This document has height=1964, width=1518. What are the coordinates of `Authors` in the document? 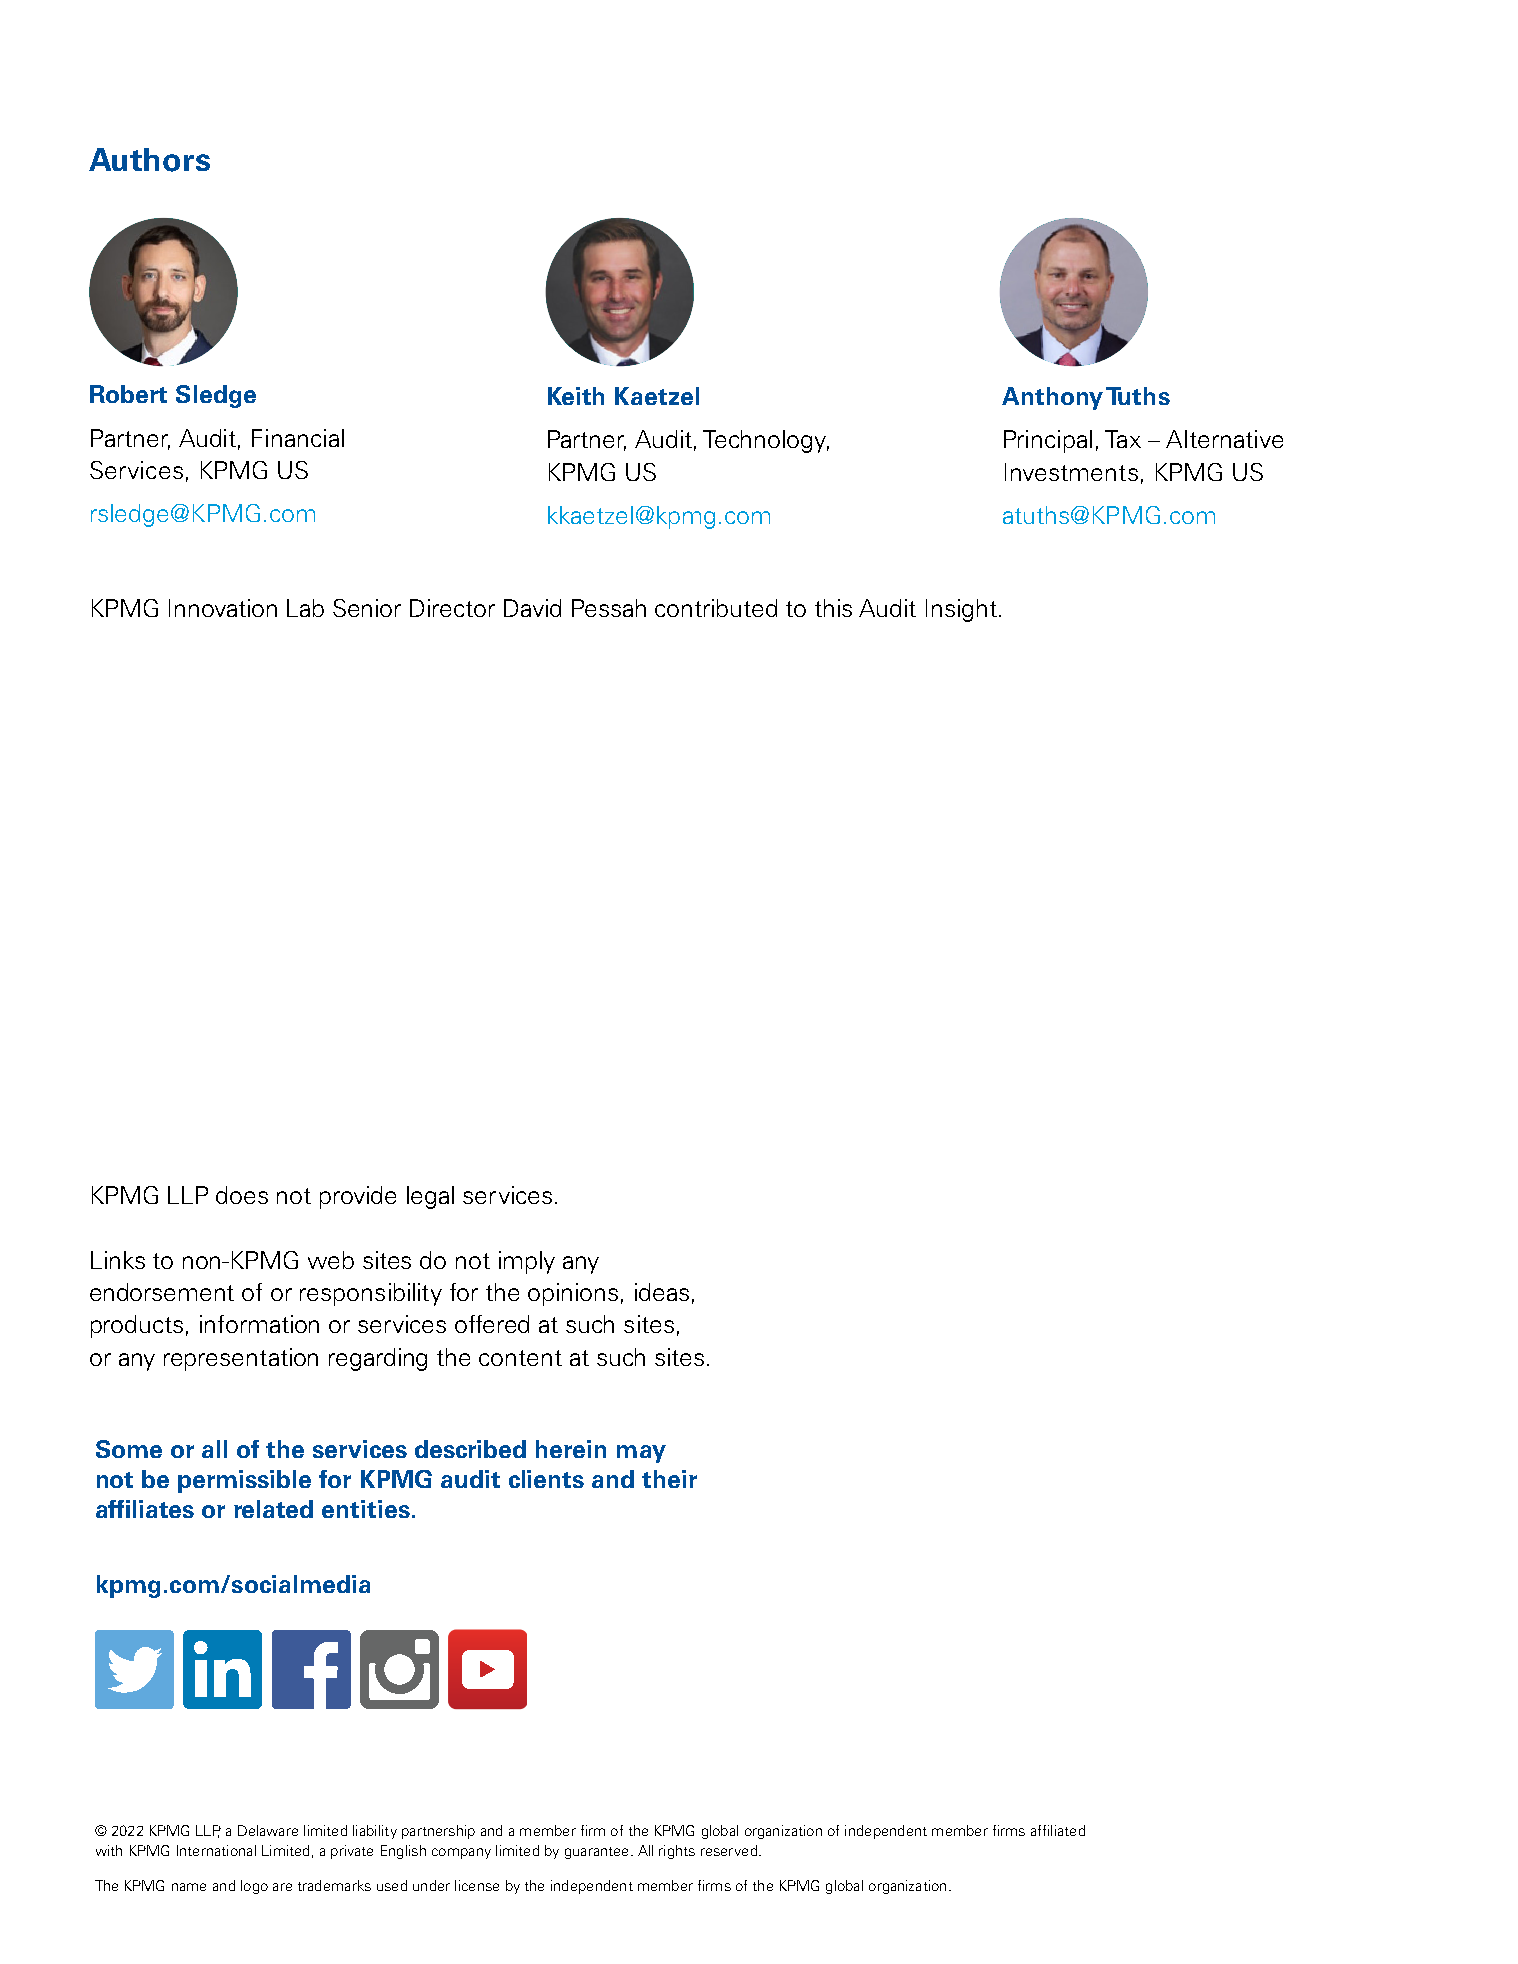 It's located at (149, 160).
